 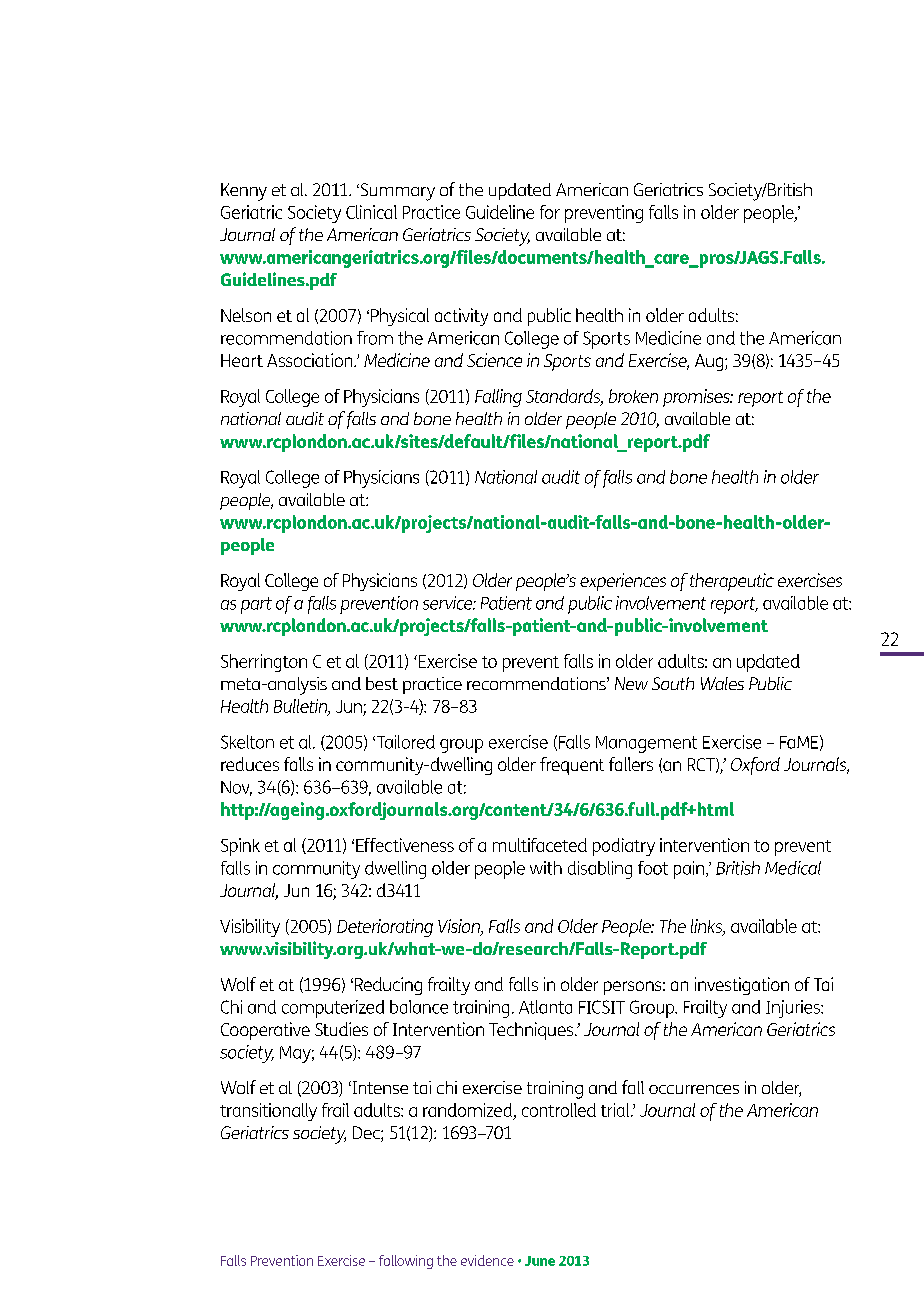 What do you see at coordinates (572, 766) in the page?
I see `frequent` at bounding box center [572, 766].
